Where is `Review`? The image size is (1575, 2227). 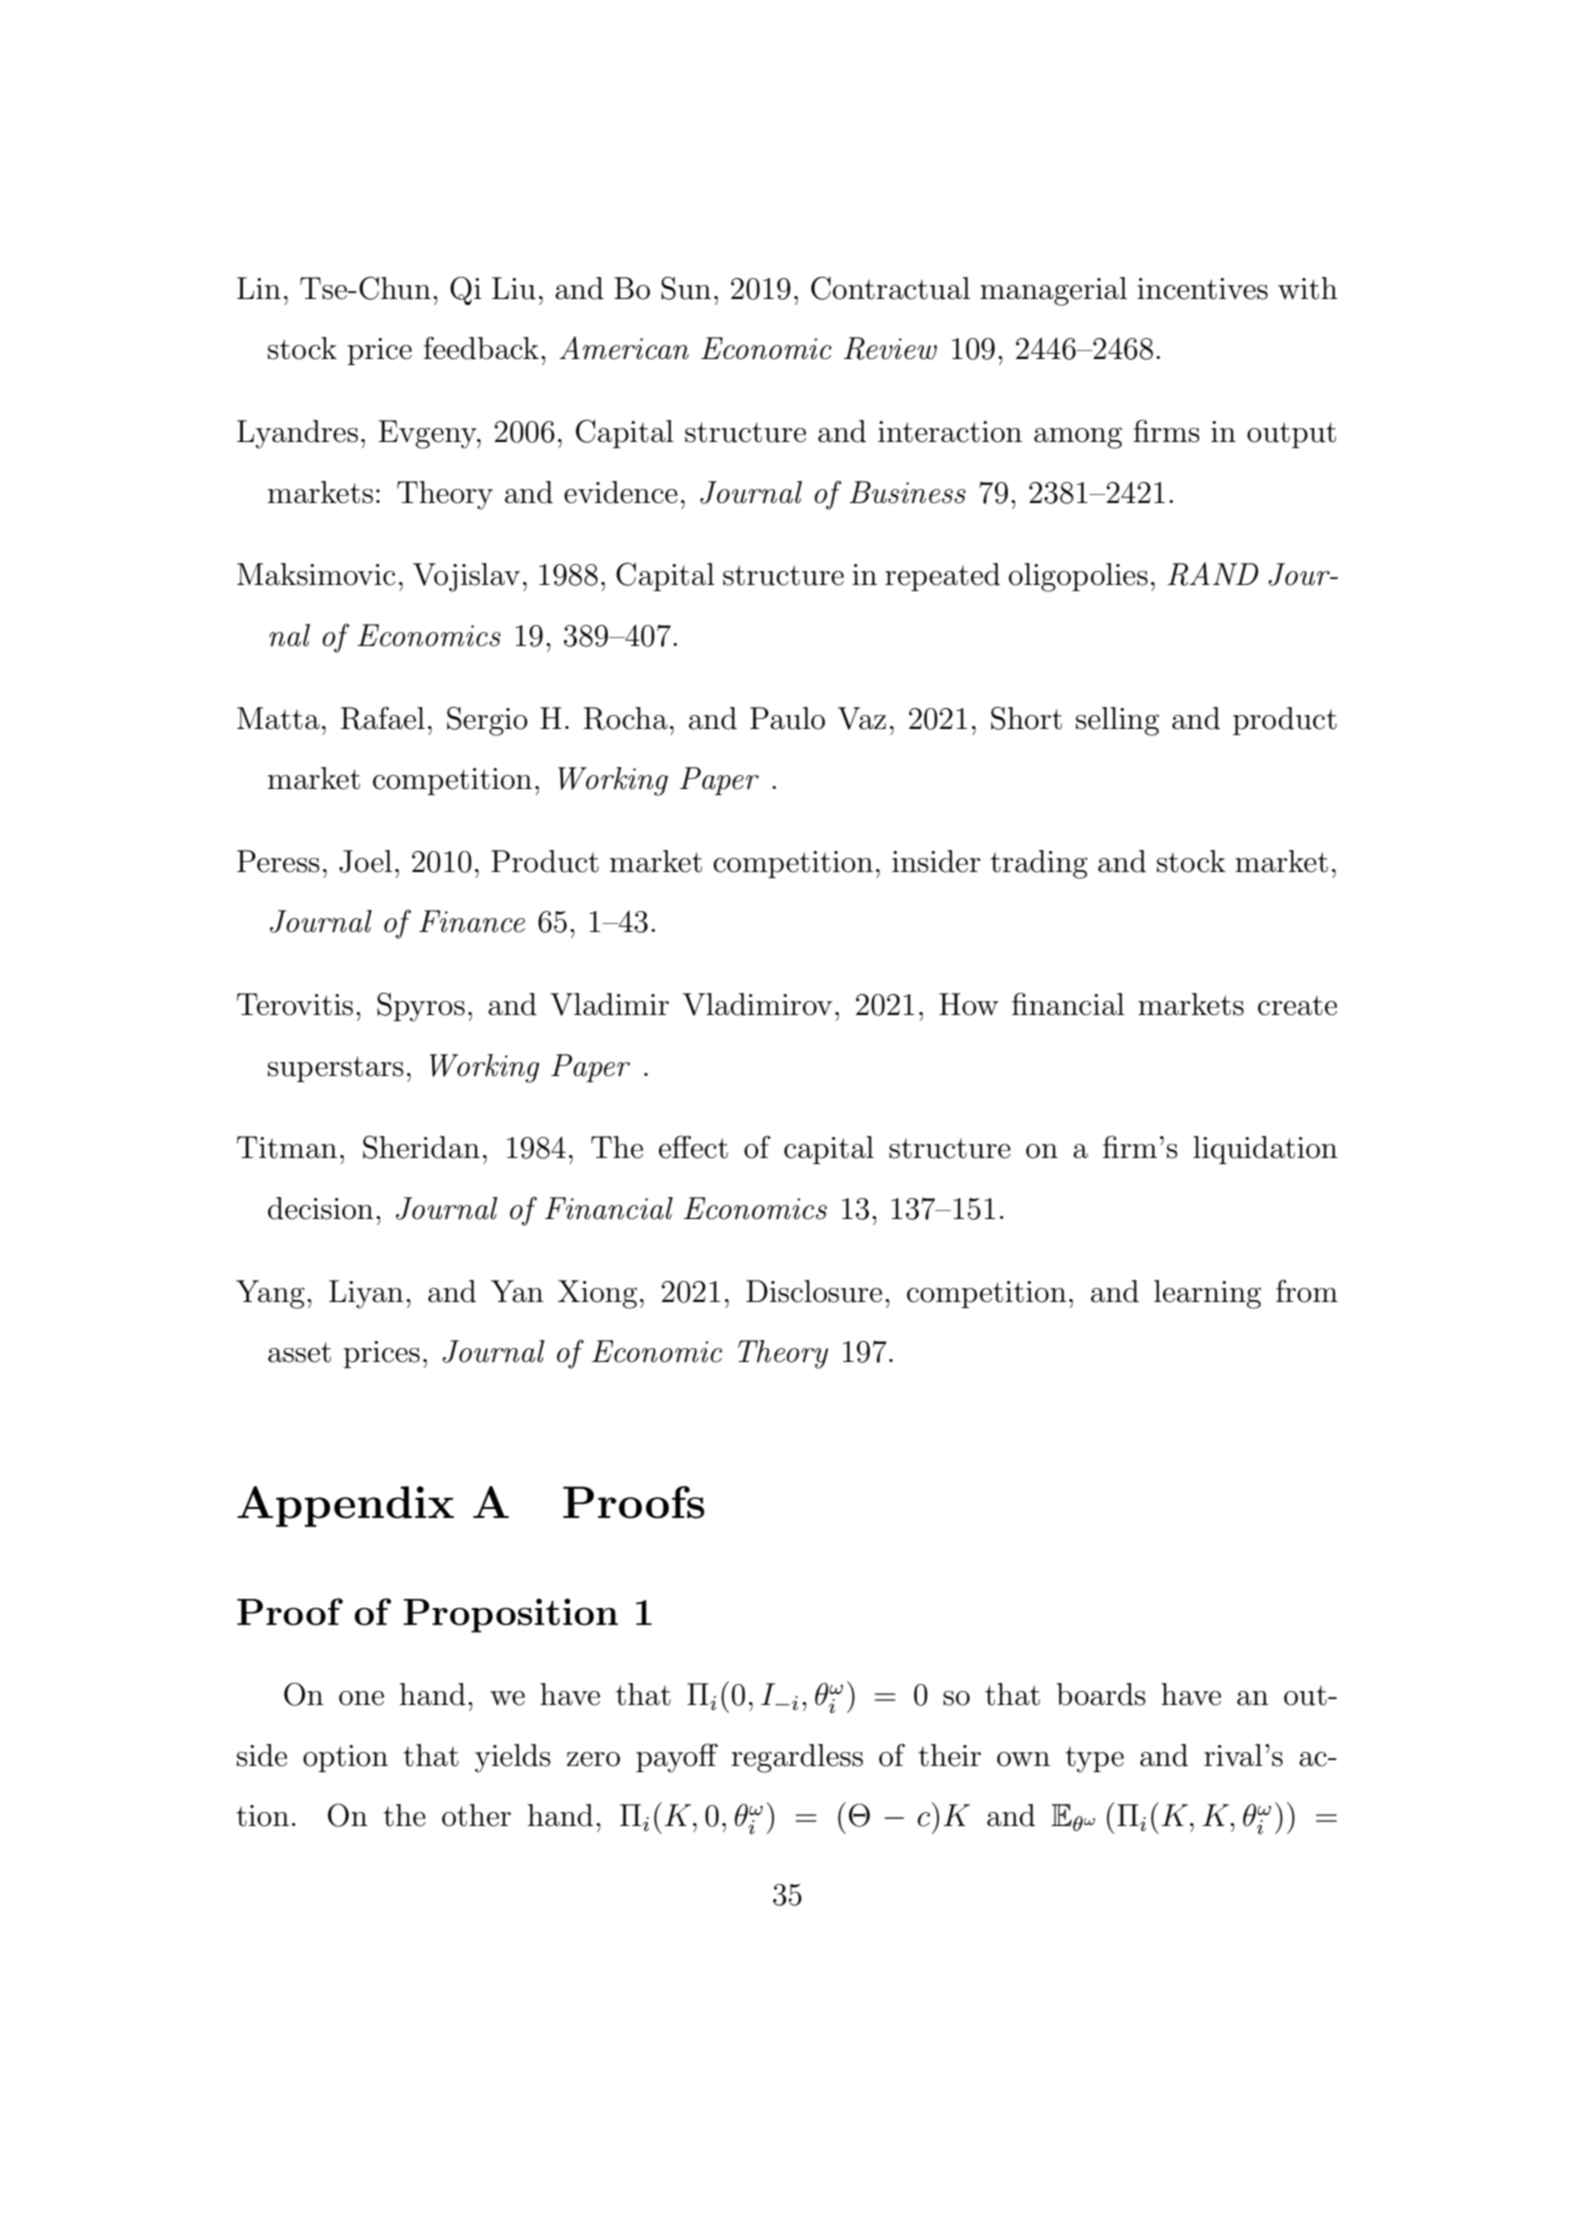
Review is located at coordinates (890, 348).
